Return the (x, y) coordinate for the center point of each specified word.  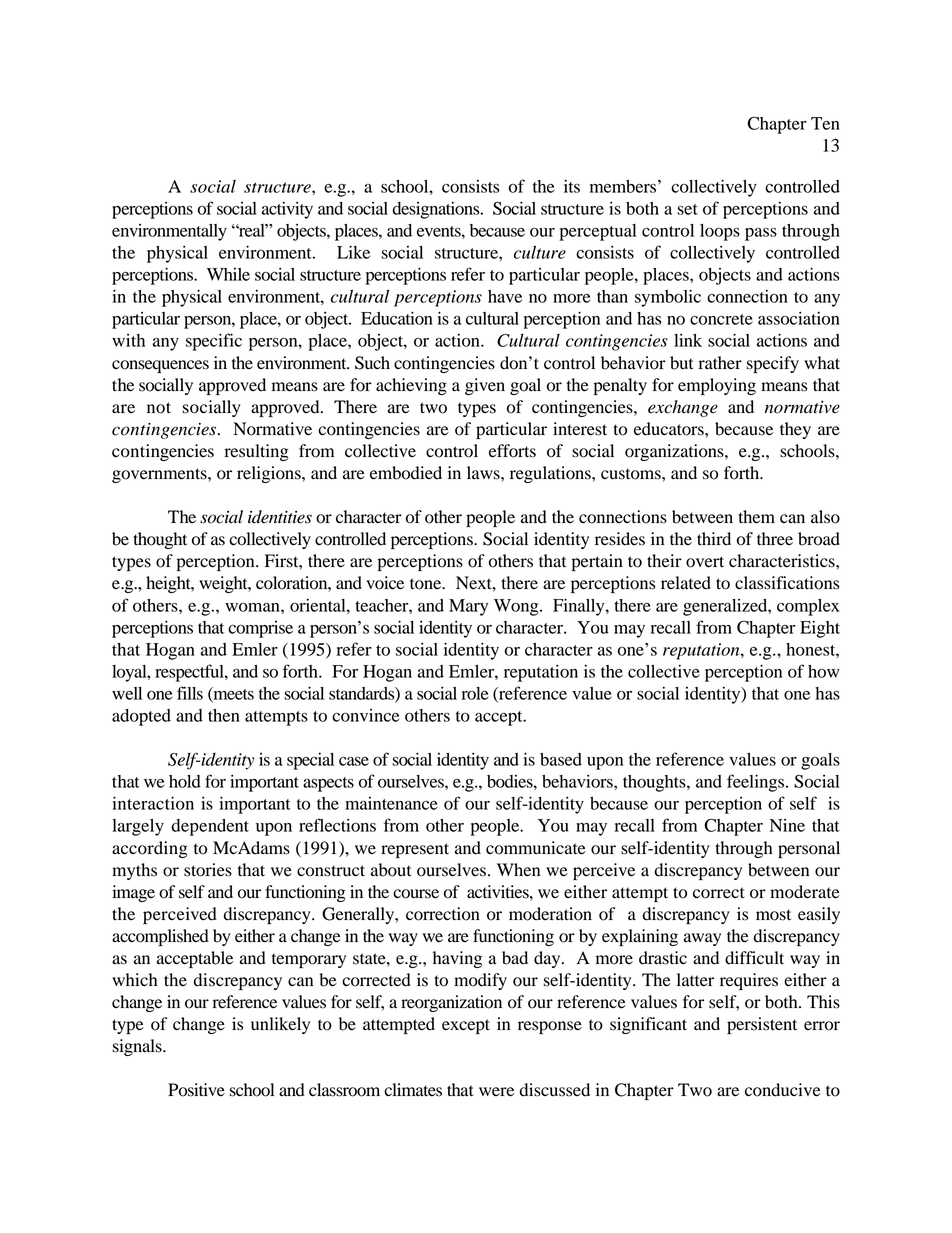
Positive (196, 1090)
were (496, 1092)
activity (287, 210)
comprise (260, 629)
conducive (783, 1090)
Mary (468, 607)
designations (437, 210)
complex (808, 607)
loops (720, 232)
